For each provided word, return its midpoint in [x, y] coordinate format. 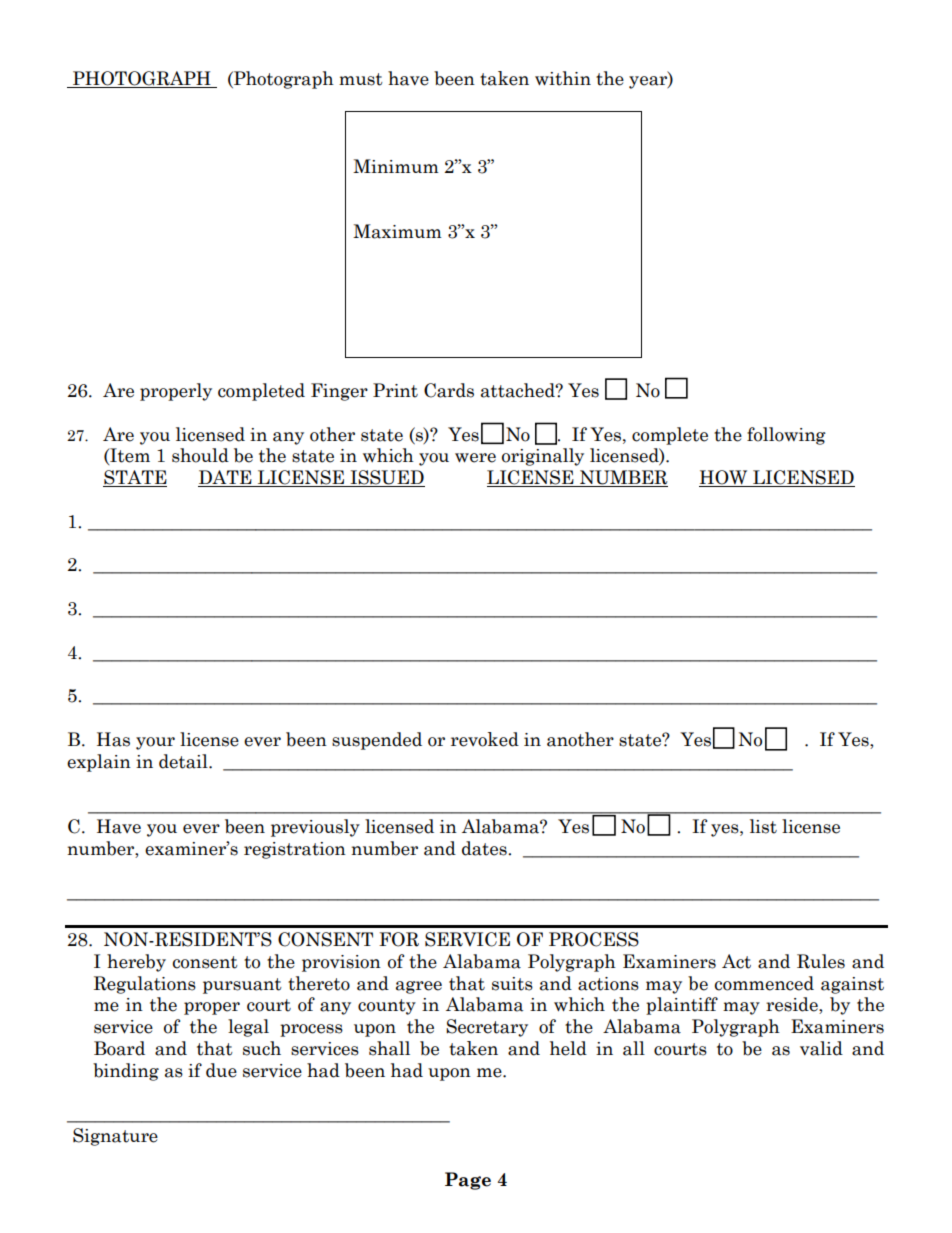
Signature [115, 1137]
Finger [339, 392]
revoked [485, 739]
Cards [449, 390]
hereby [136, 963]
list [763, 826]
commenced [764, 983]
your [155, 743]
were [475, 458]
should [200, 455]
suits [512, 984]
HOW [724, 478]
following [786, 436]
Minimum [396, 166]
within [563, 78]
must [361, 79]
